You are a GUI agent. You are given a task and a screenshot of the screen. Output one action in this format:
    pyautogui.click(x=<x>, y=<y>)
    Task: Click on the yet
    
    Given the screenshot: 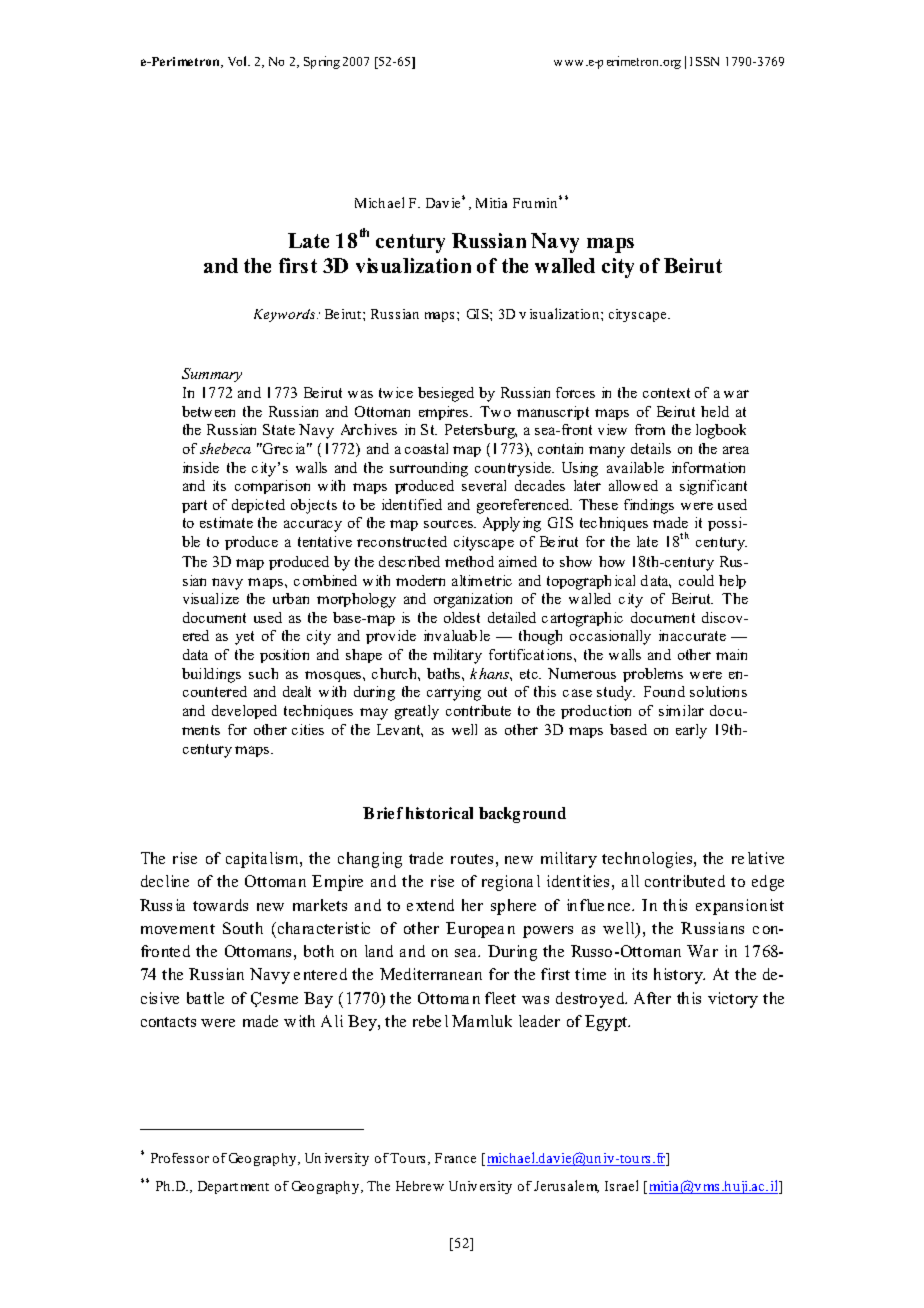 What is the action you would take?
    pyautogui.click(x=244, y=638)
